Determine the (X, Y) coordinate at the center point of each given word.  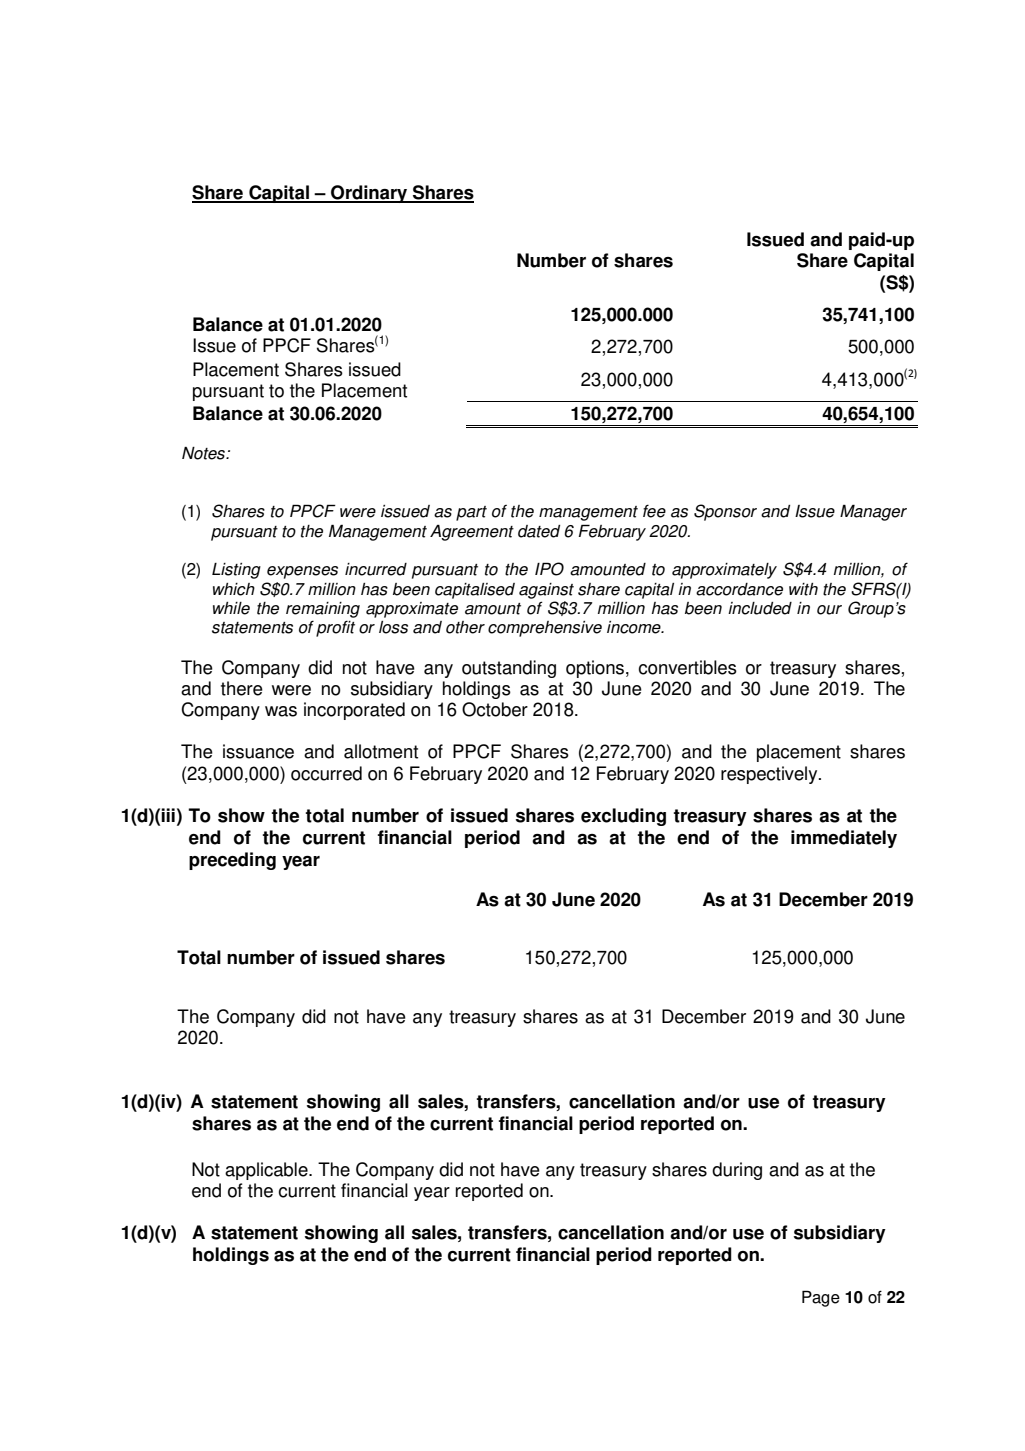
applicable (267, 1171)
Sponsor (725, 512)
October (495, 709)
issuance (258, 751)
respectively (770, 775)
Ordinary (369, 194)
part (471, 513)
